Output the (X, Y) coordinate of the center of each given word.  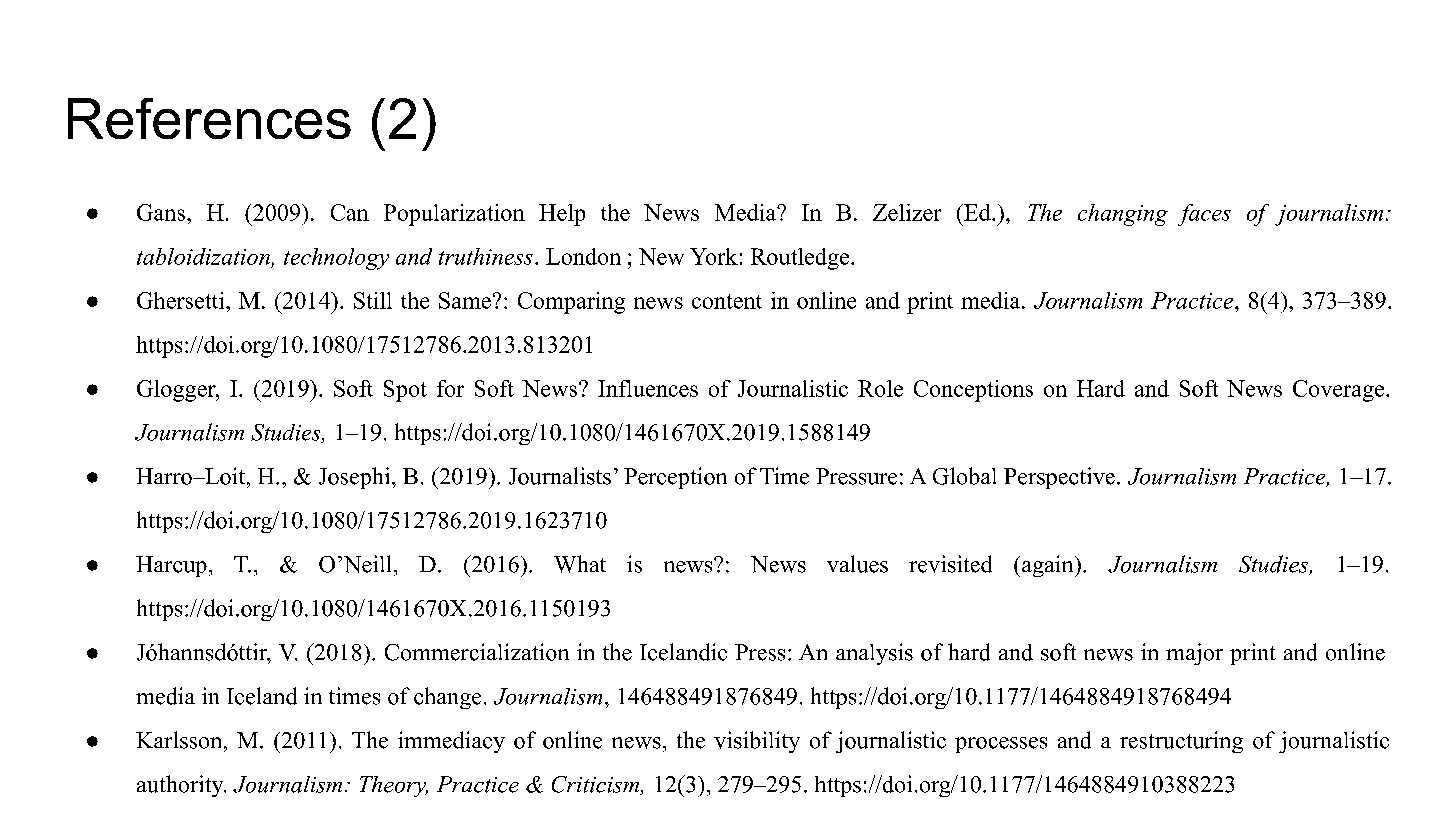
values (857, 564)
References (209, 118)
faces (1204, 215)
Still (373, 300)
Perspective (1059, 478)
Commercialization (477, 652)
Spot (405, 391)
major (1194, 654)
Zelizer (907, 212)
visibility (757, 742)
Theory (394, 786)
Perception (675, 478)
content (727, 301)
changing (1123, 215)
